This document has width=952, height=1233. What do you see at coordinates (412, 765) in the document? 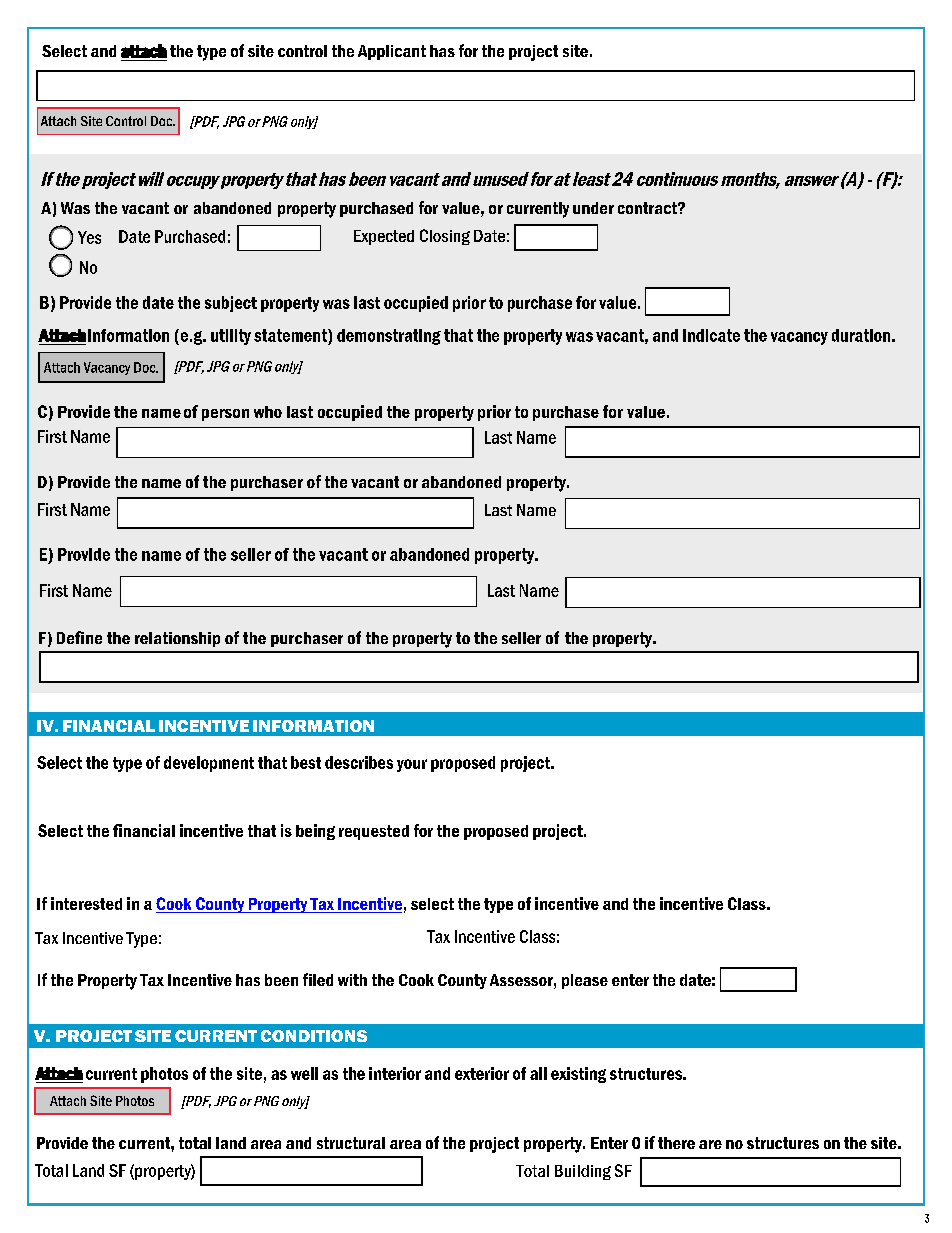
I see `your` at bounding box center [412, 765].
